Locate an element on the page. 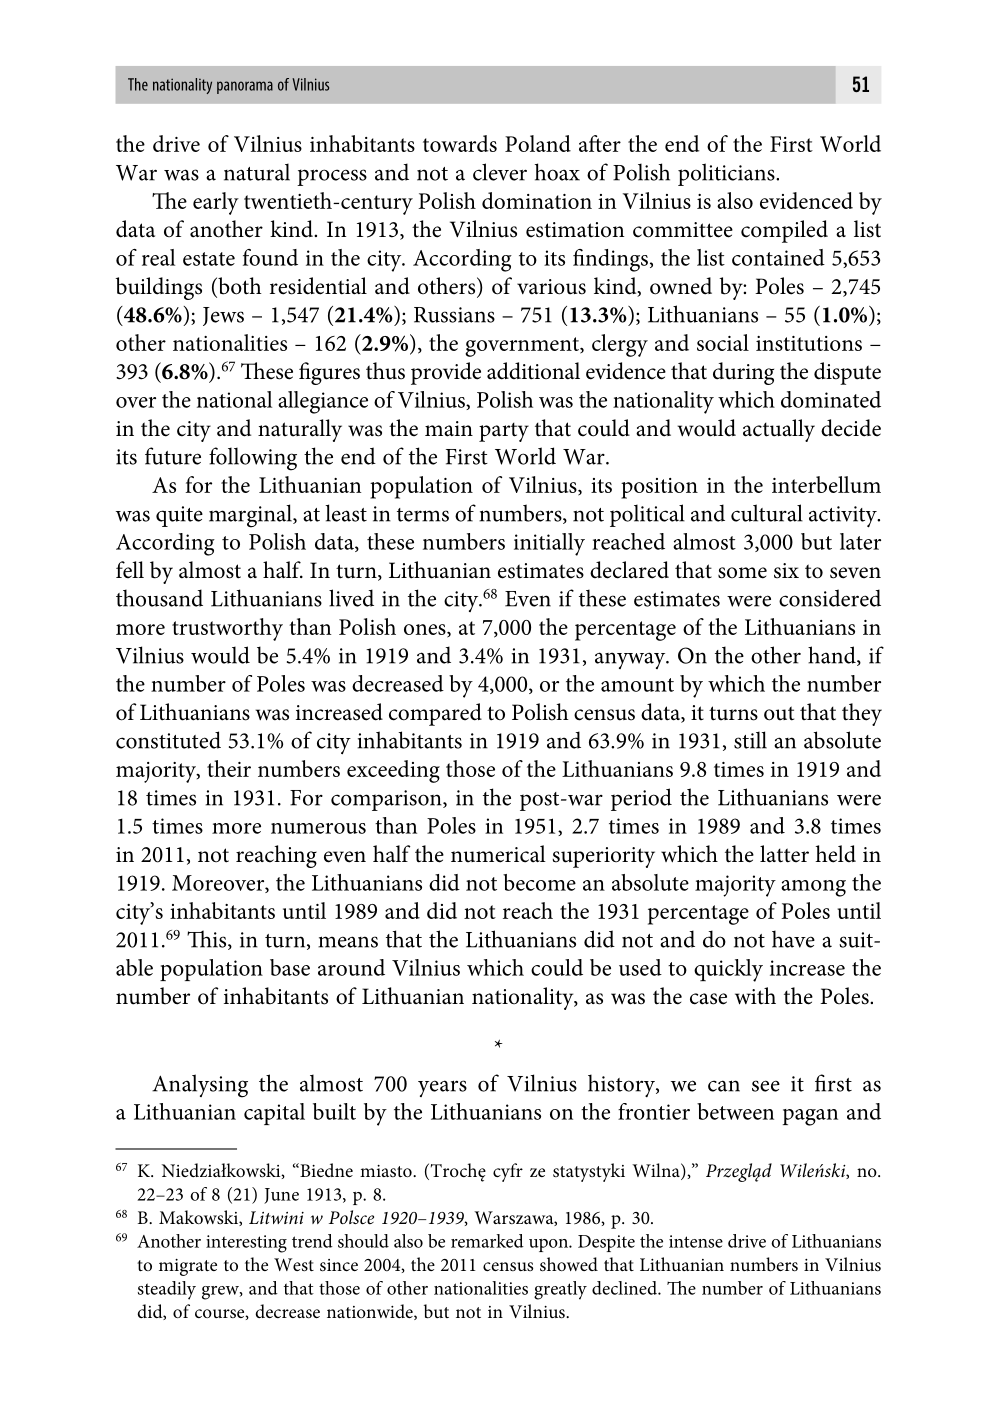 The width and height of the image is (1003, 1428). latter is located at coordinates (784, 854).
